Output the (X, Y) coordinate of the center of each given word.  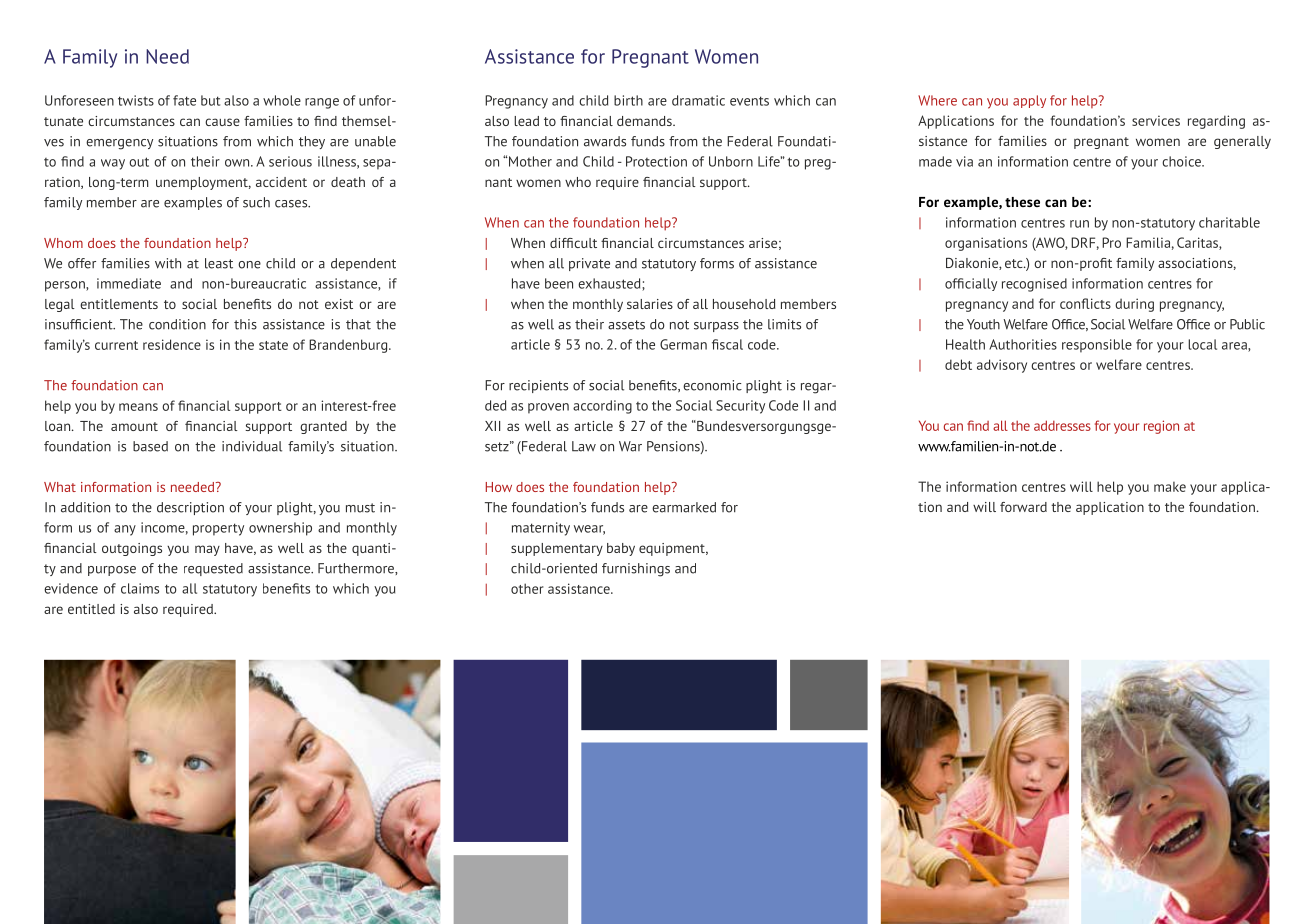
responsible (1097, 346)
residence (172, 344)
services (1156, 120)
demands (645, 121)
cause (222, 122)
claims (140, 588)
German (683, 344)
